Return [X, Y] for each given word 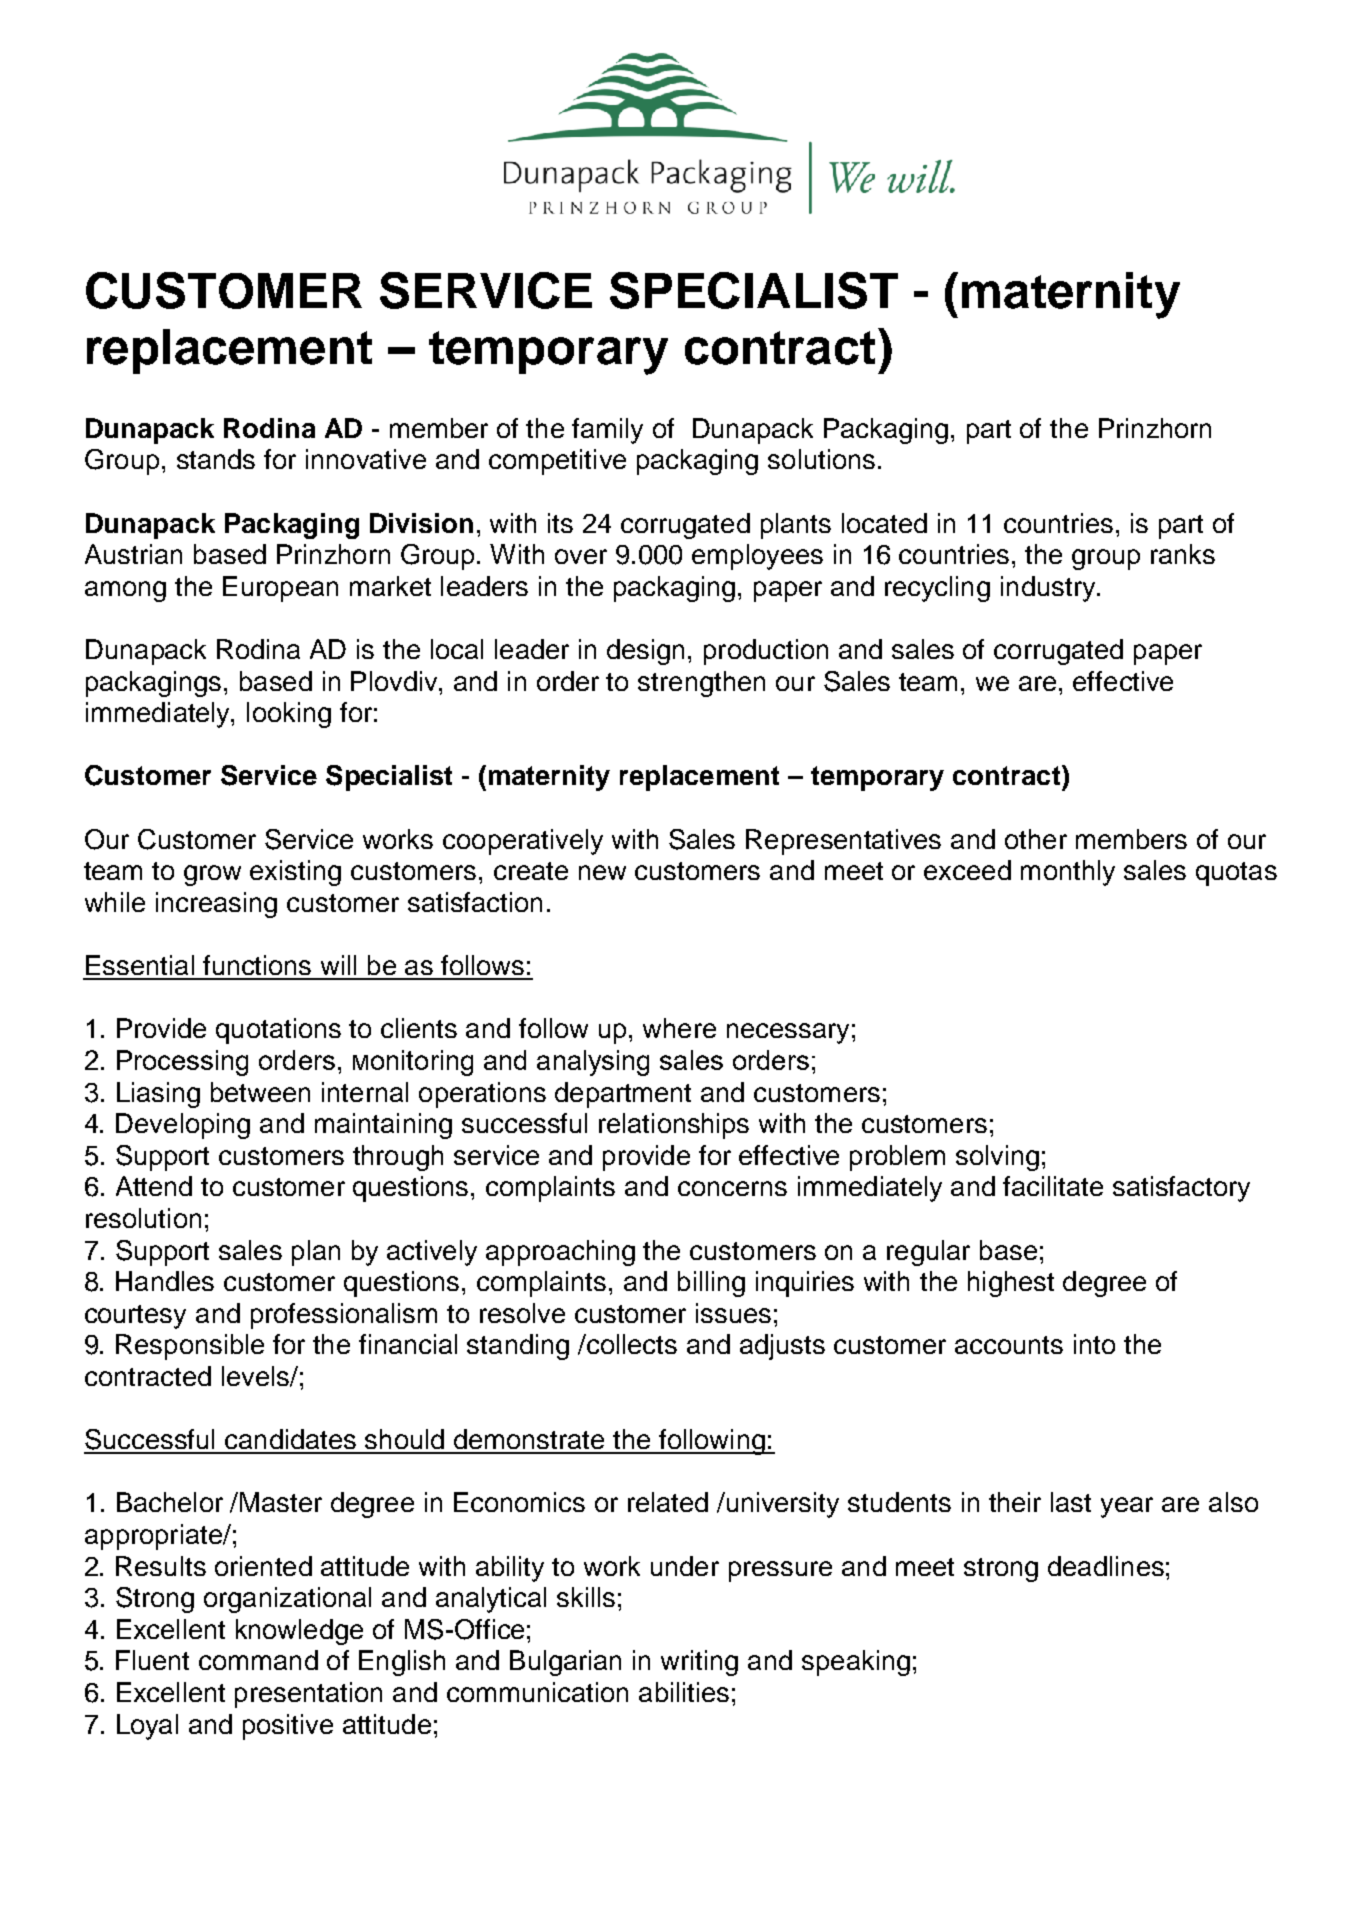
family [607, 431]
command [258, 1660]
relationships [674, 1126]
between [260, 1092]
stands [216, 459]
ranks [1183, 554]
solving [997, 1158]
